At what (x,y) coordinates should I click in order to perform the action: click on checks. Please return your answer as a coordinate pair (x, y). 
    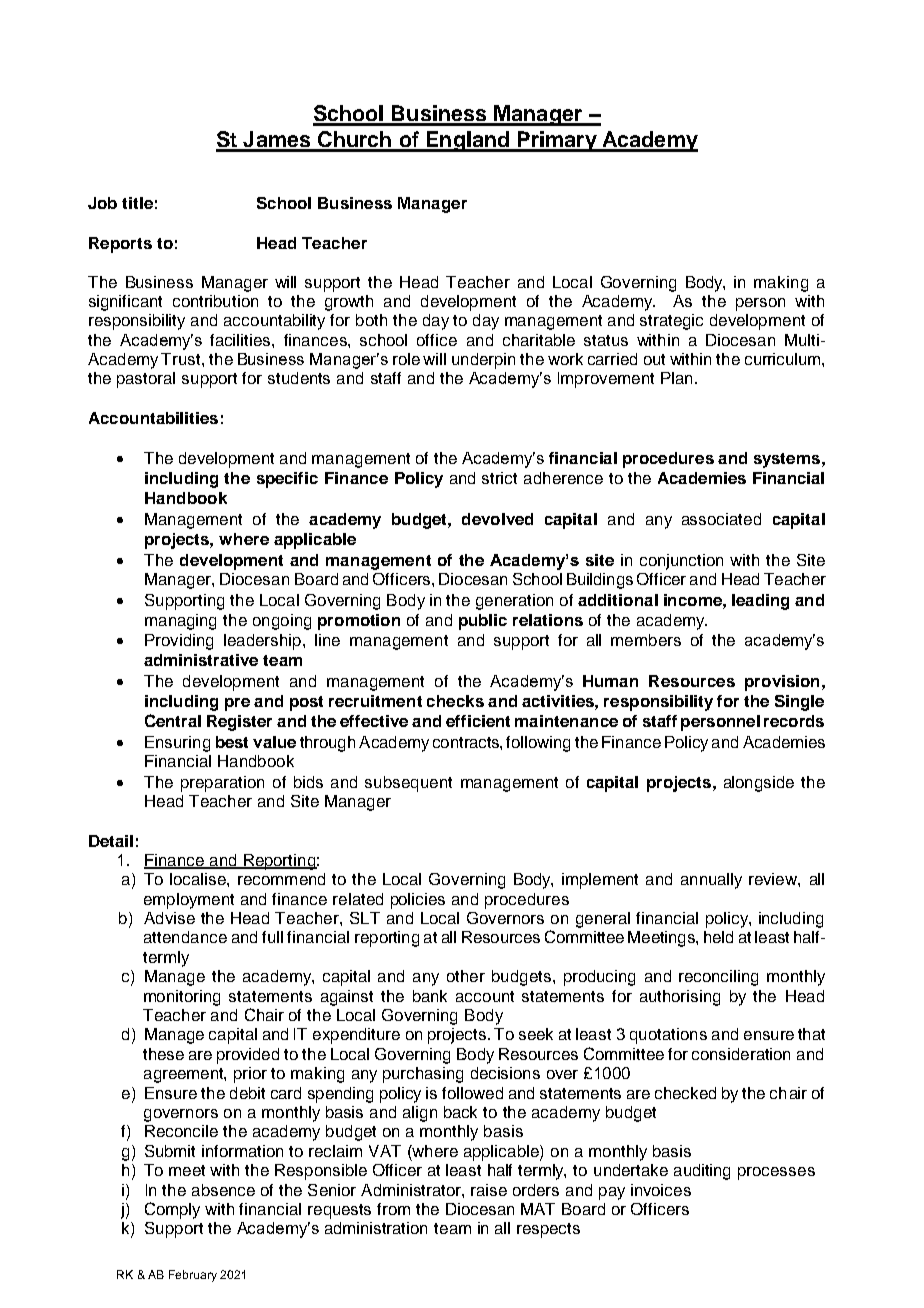
    Looking at the image, I should click on (455, 701).
